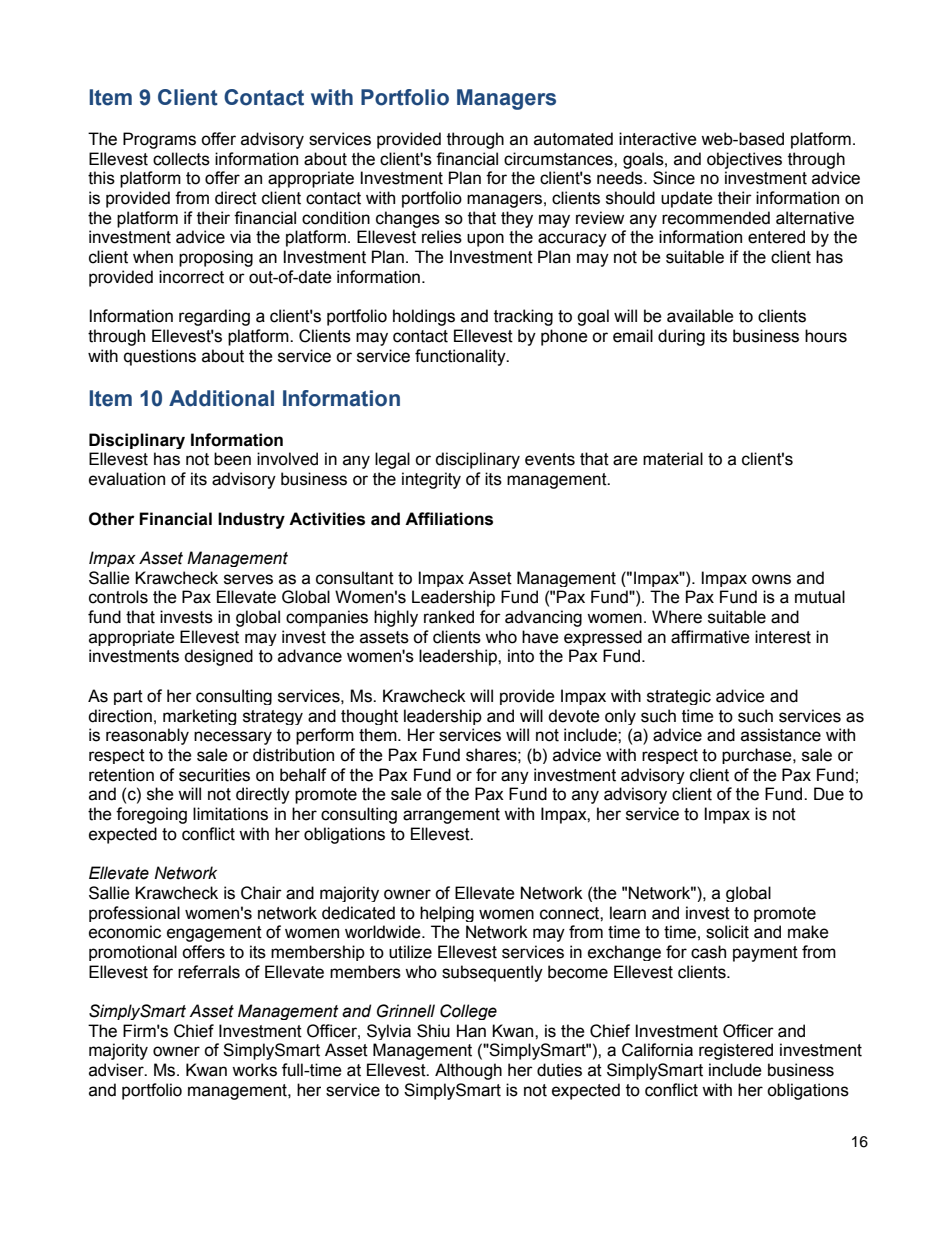 This page has width=952, height=1233. I want to click on registered, so click(736, 1051).
